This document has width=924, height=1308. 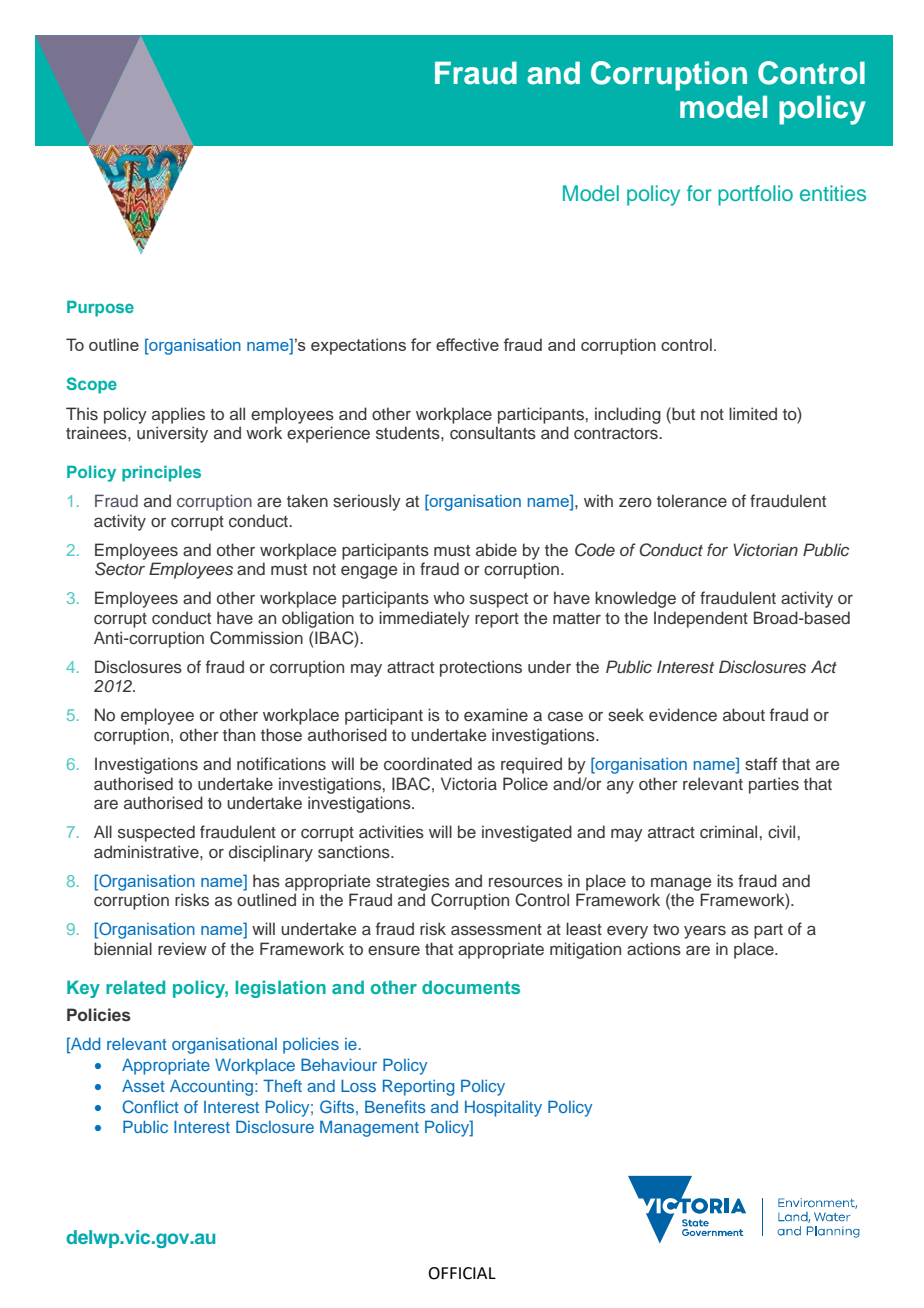 What do you see at coordinates (256, 638) in the document?
I see `Commission` at bounding box center [256, 638].
